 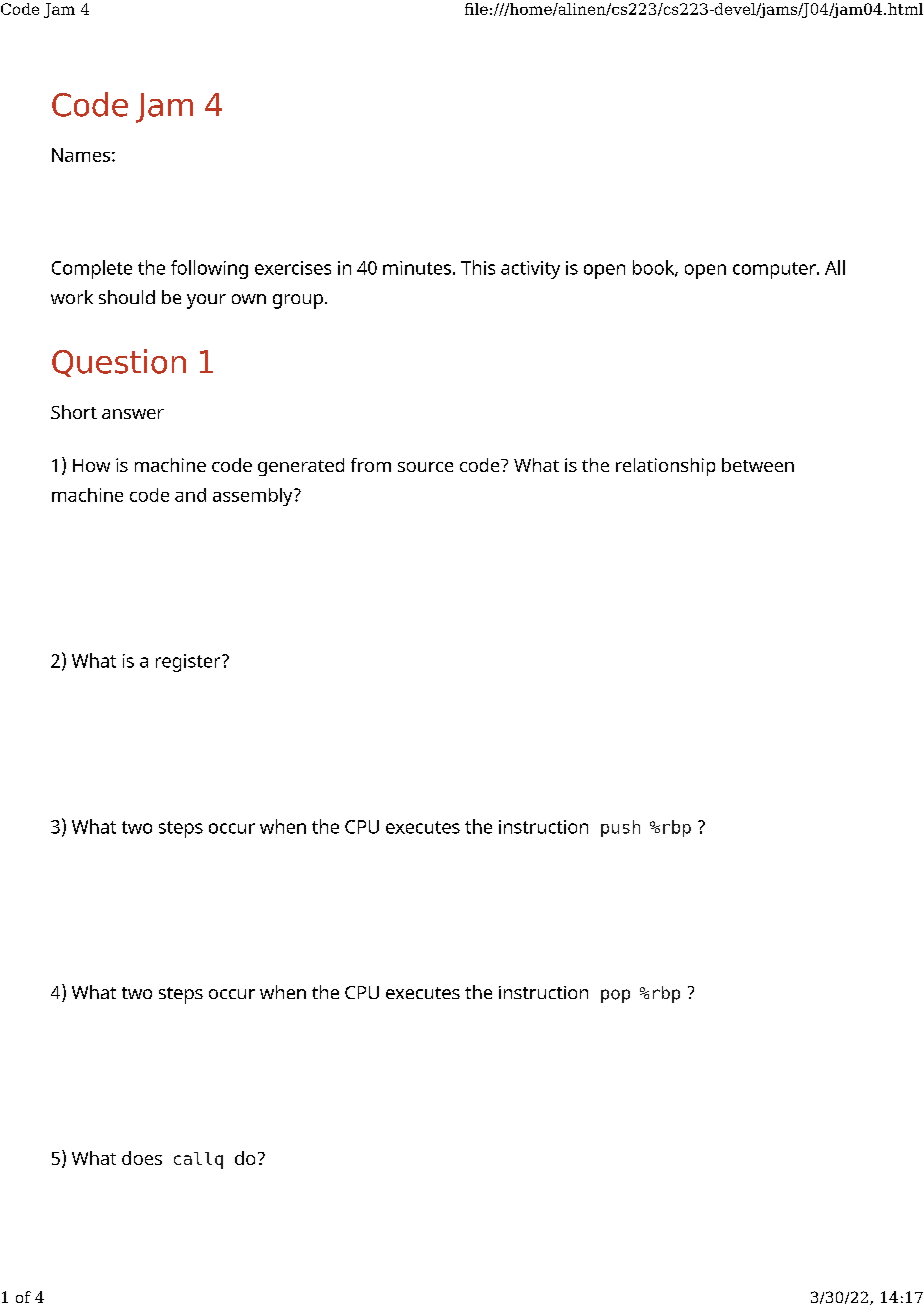 I want to click on push, so click(x=620, y=828).
